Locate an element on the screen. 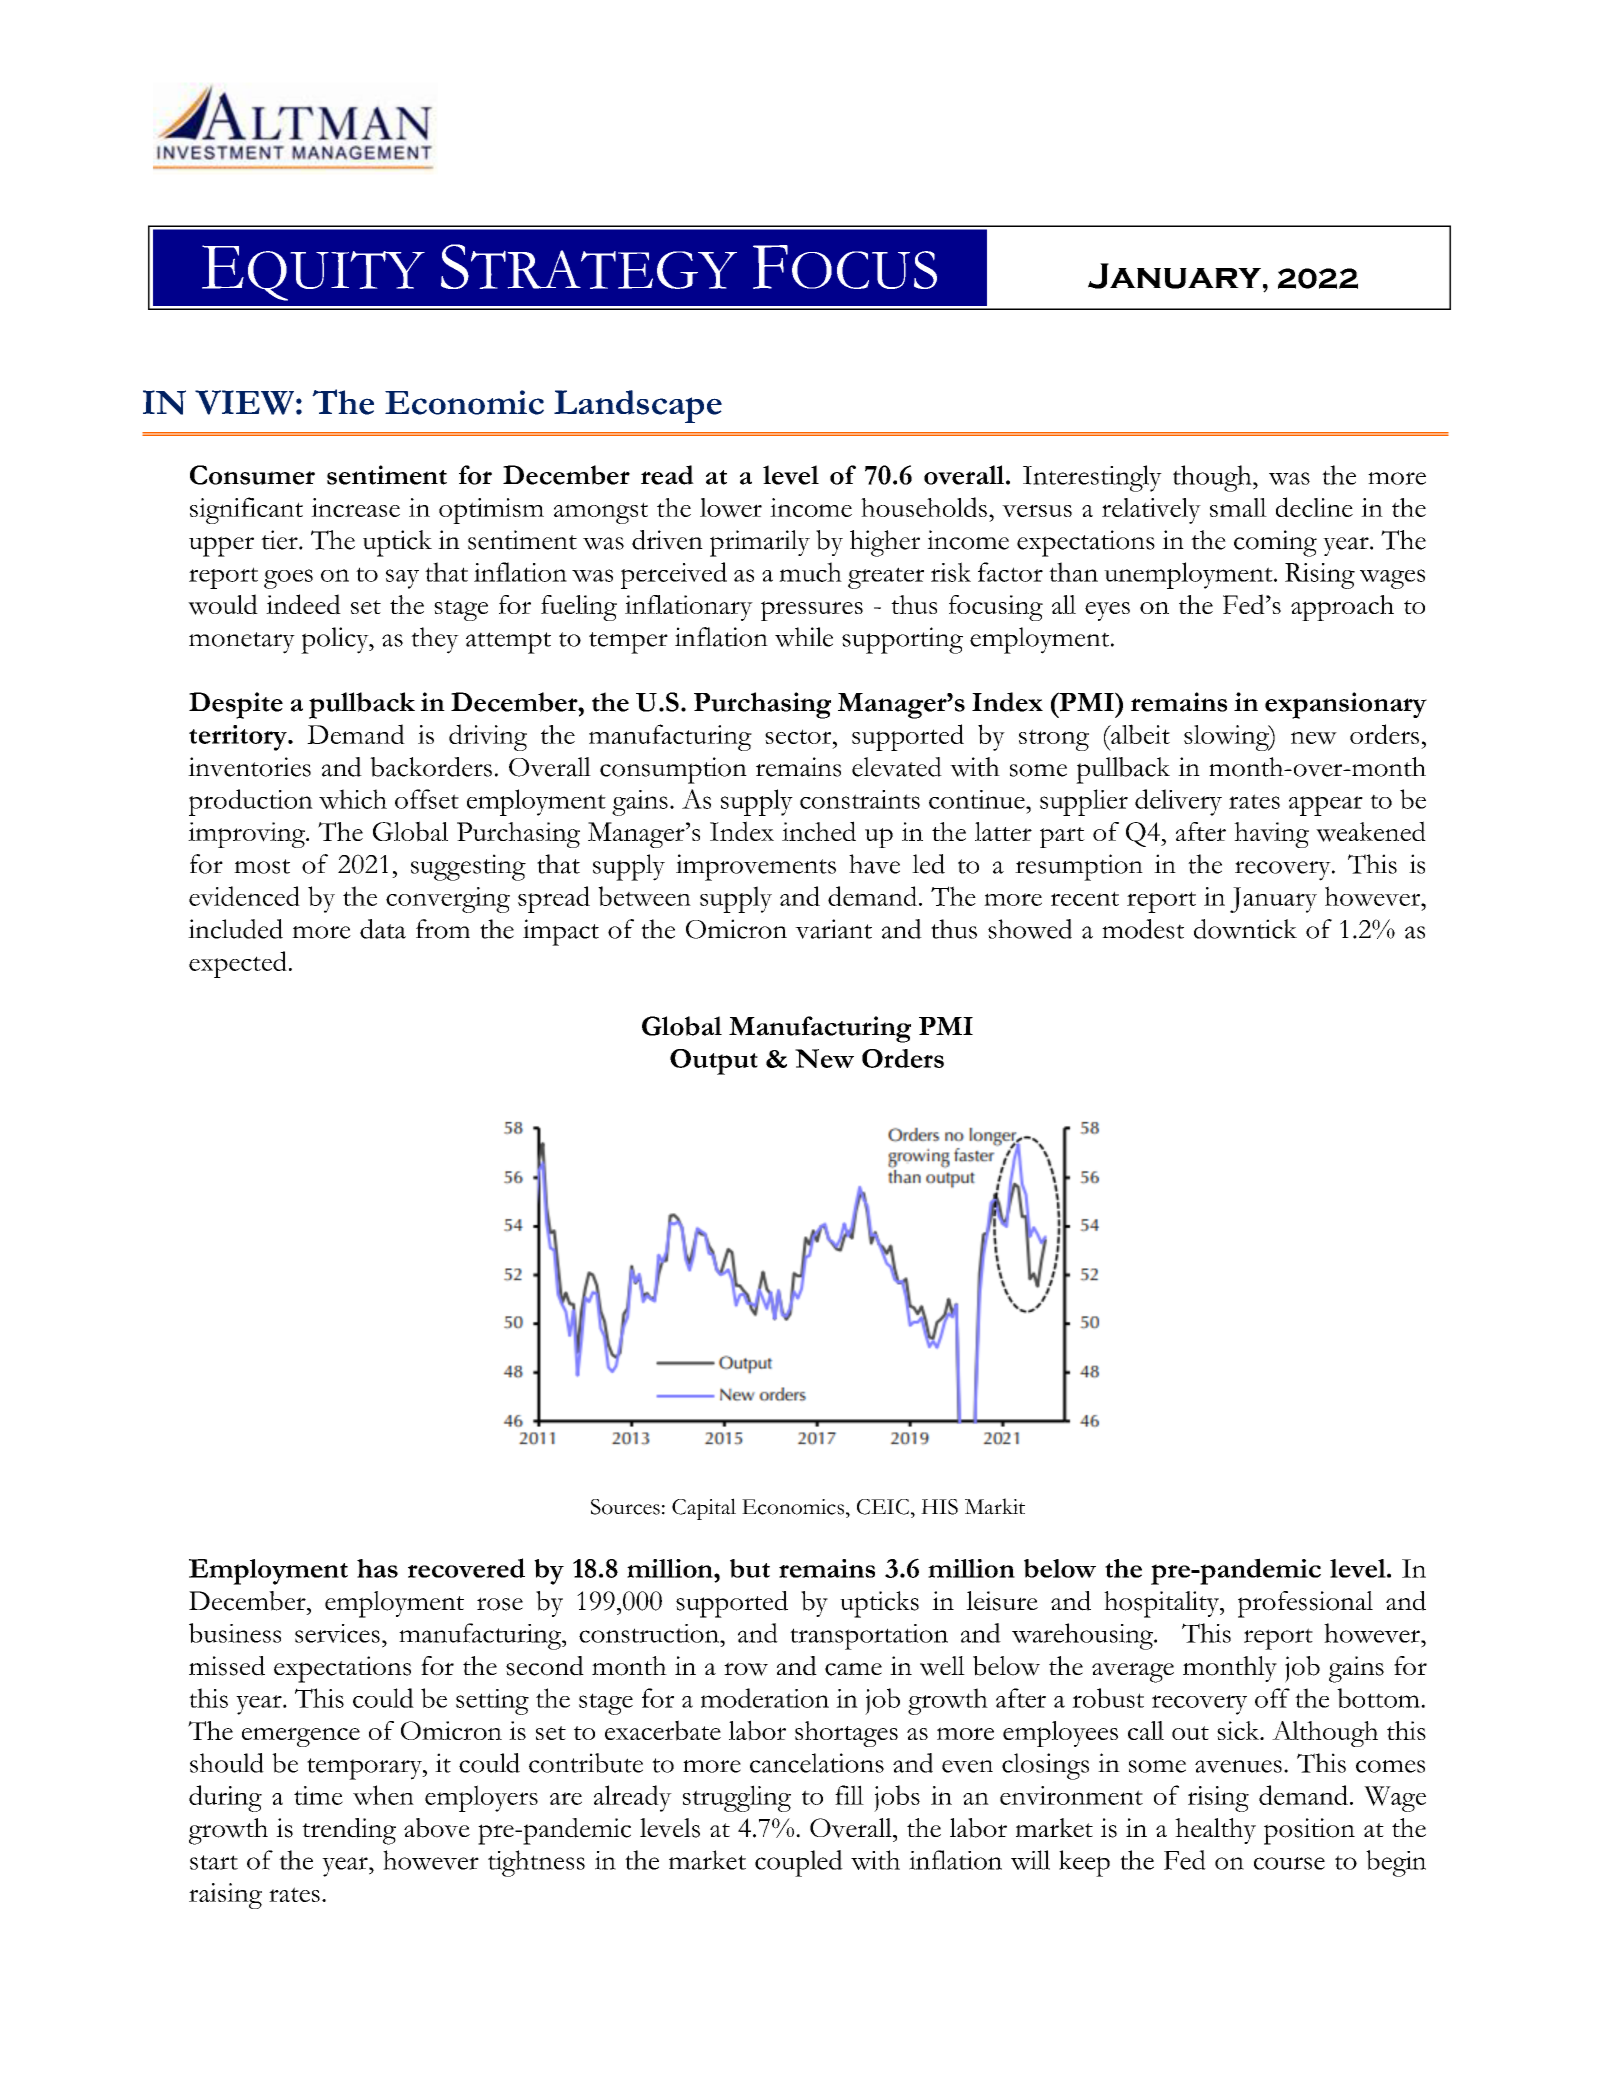  data is located at coordinates (383, 929).
